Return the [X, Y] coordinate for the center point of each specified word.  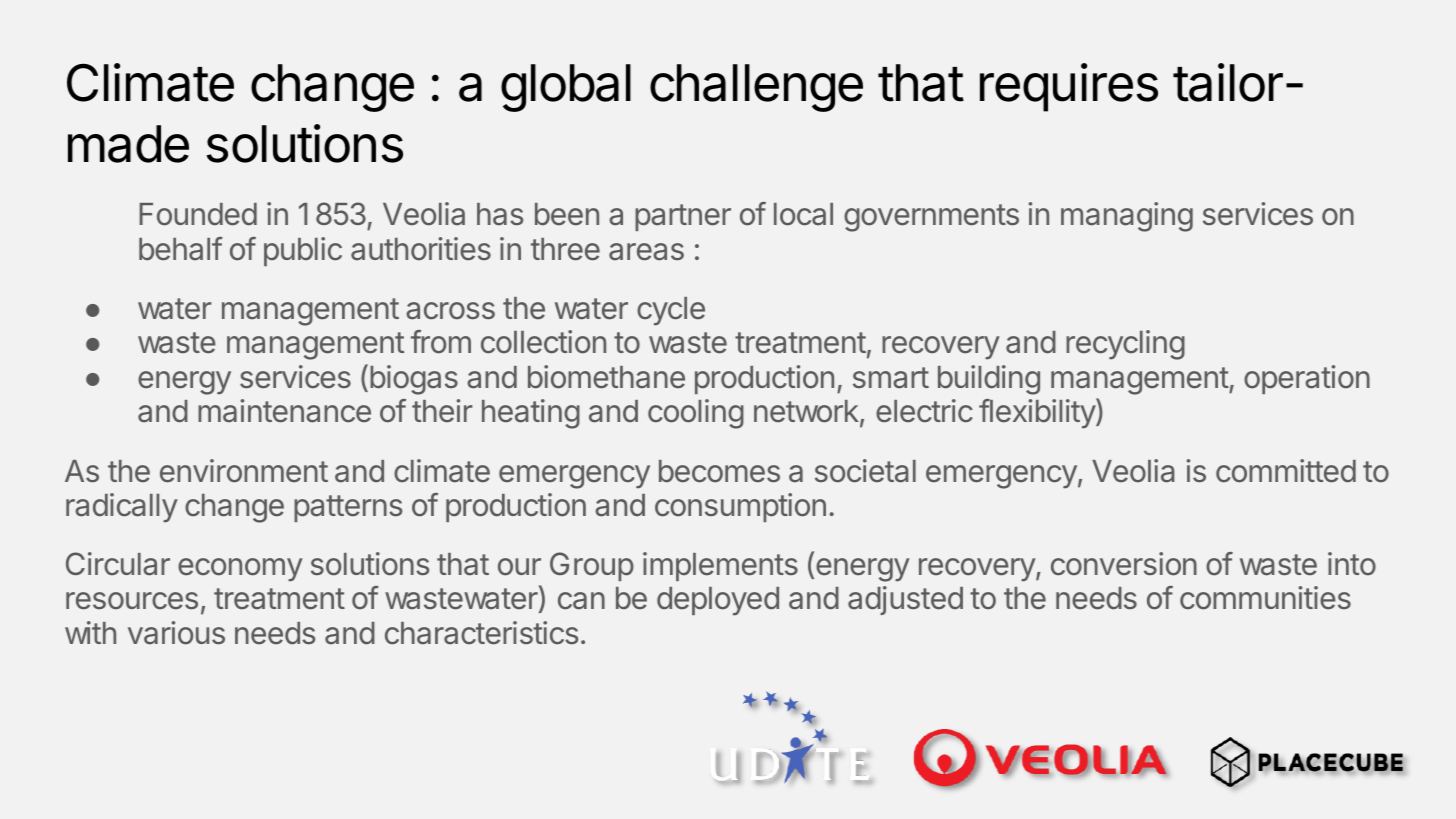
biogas [414, 380]
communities [1265, 598]
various [176, 633]
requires [1069, 87]
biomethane [606, 377]
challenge [756, 88]
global [566, 88]
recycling [1125, 345]
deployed [718, 601]
